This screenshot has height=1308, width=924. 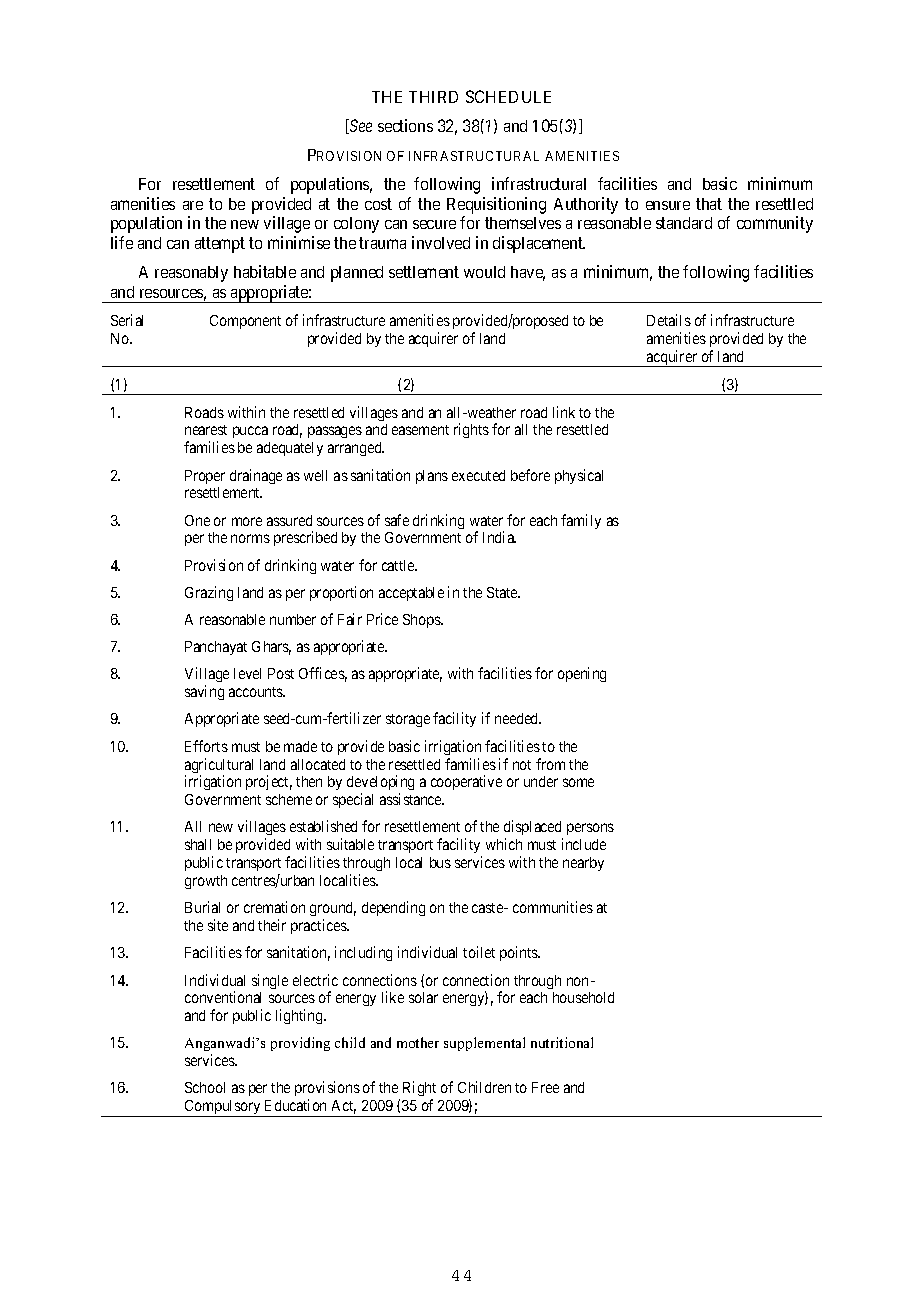 I want to click on THIRD, so click(x=433, y=97).
